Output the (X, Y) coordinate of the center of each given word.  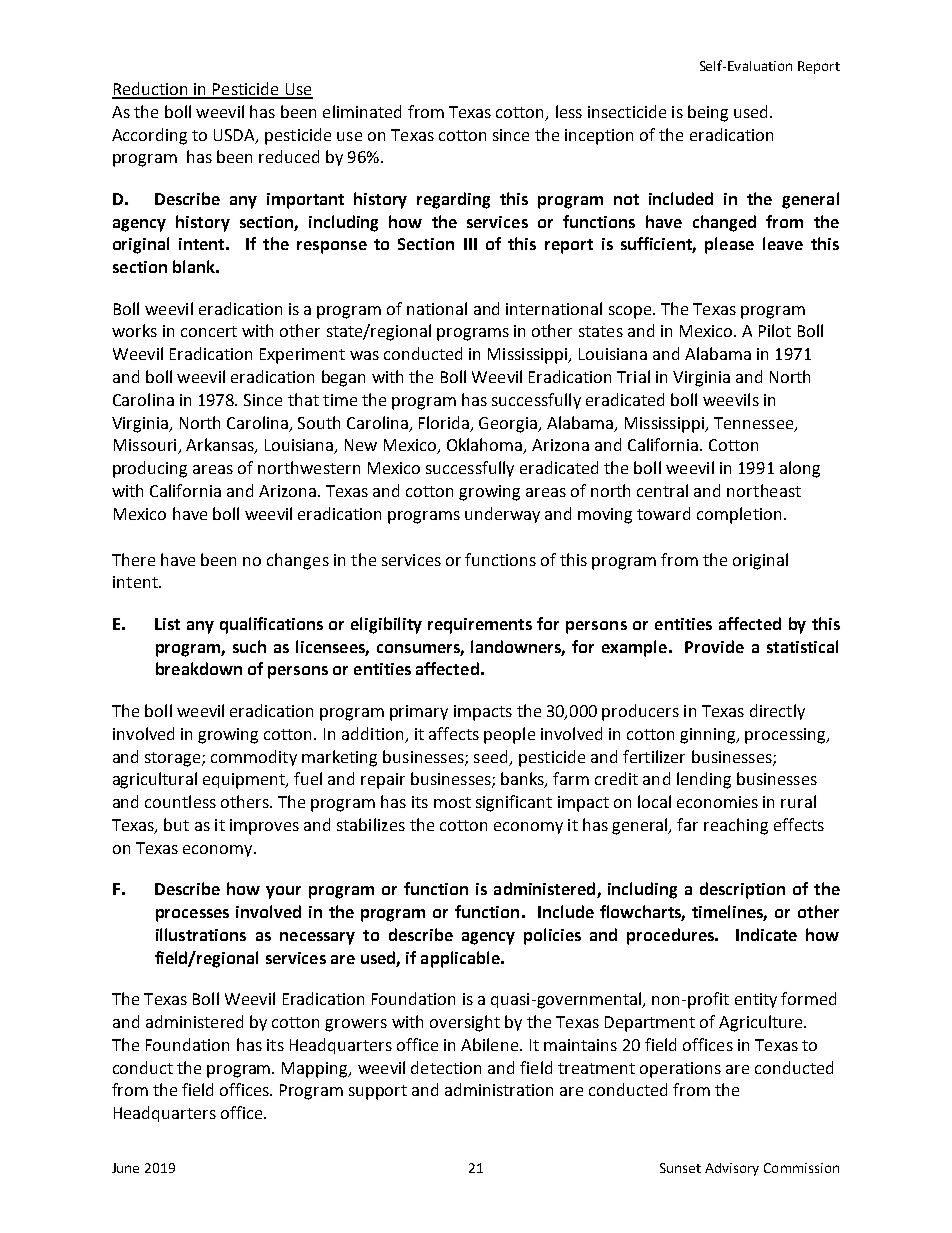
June (125, 1168)
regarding (453, 200)
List (167, 624)
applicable (461, 959)
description (742, 890)
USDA (235, 136)
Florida (445, 423)
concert (209, 331)
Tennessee (755, 424)
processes (192, 915)
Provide (714, 646)
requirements (480, 626)
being (708, 113)
